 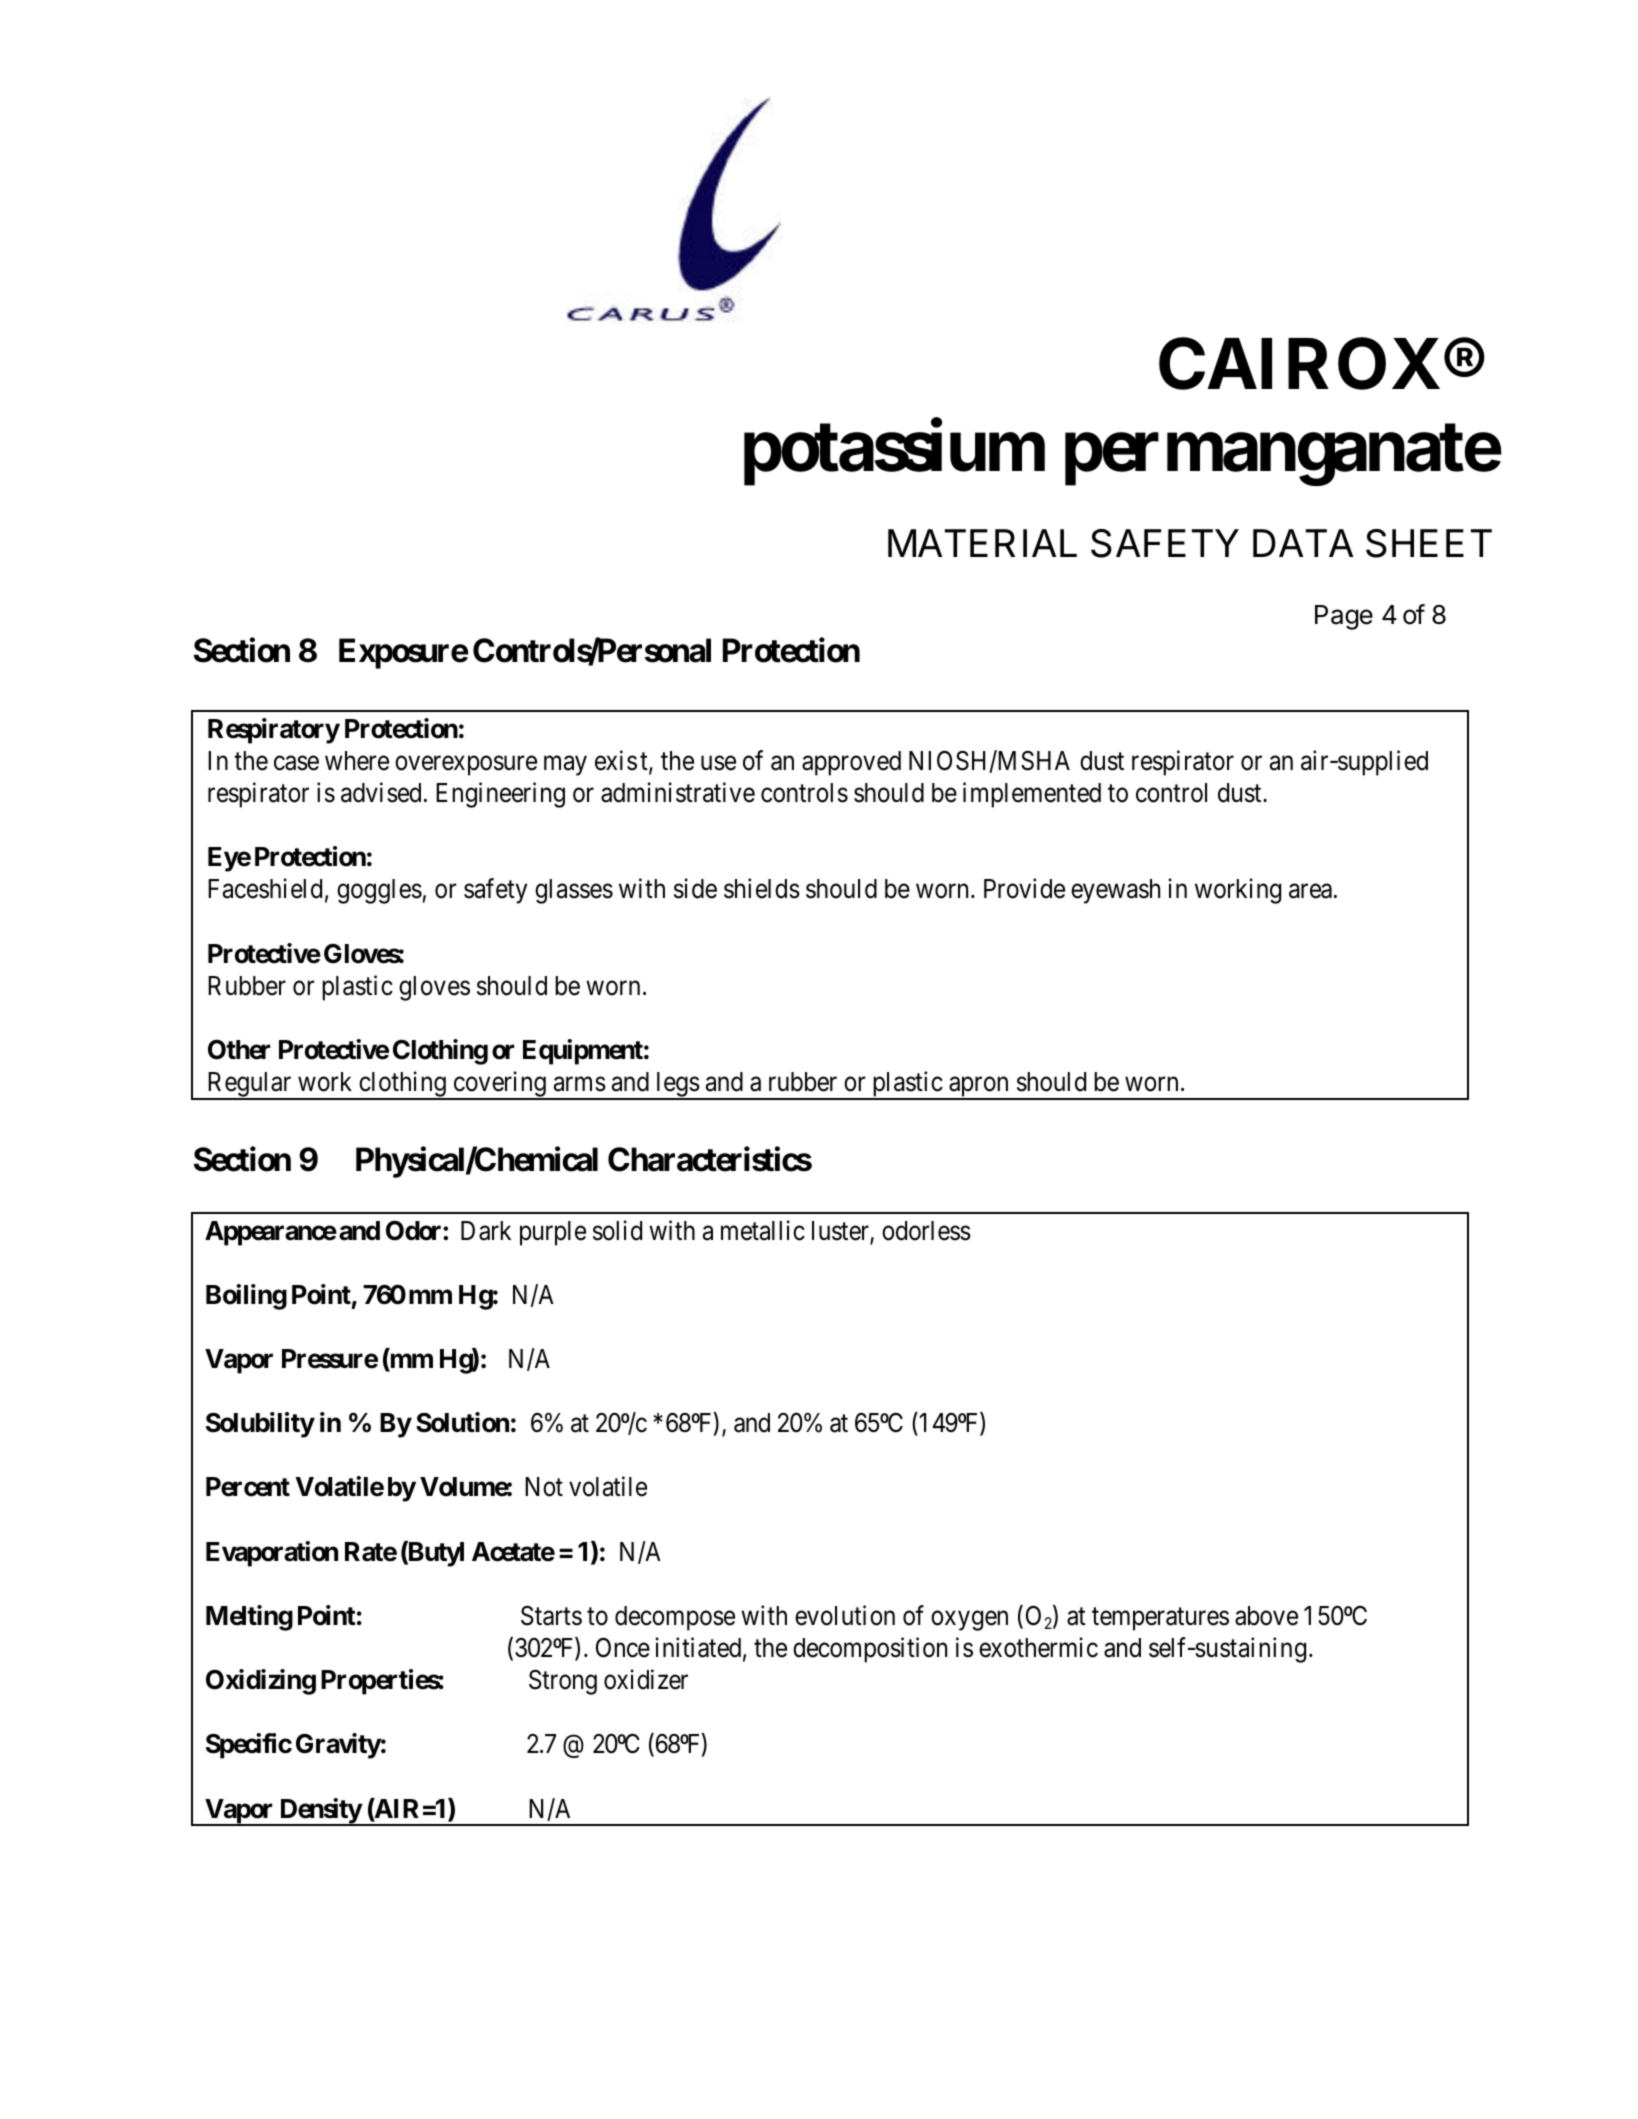 What do you see at coordinates (1303, 543) in the page?
I see `DATA` at bounding box center [1303, 543].
